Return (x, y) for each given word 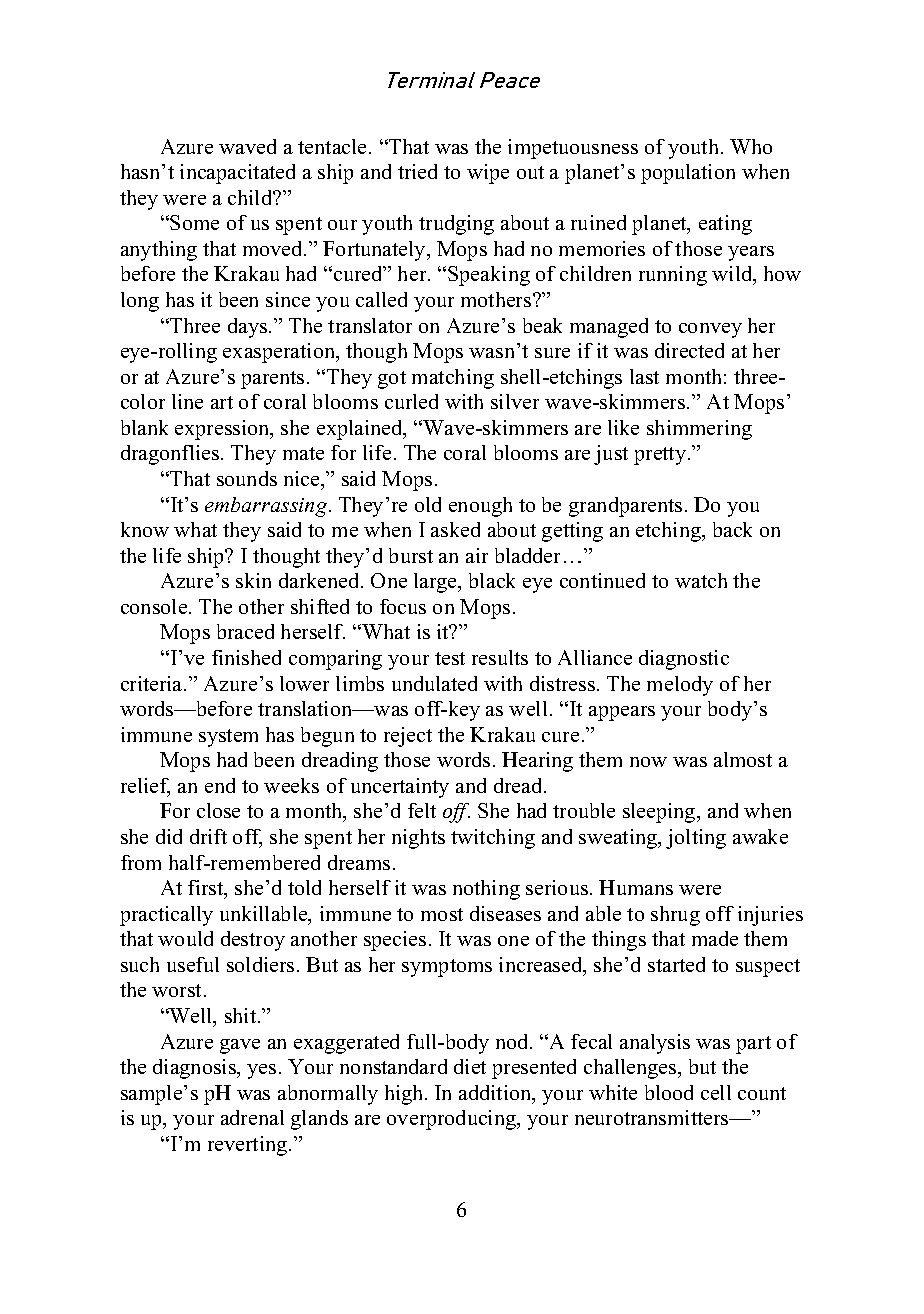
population (688, 174)
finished (246, 657)
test (450, 658)
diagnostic (684, 660)
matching (453, 379)
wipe (488, 174)
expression (223, 430)
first (207, 889)
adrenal (252, 1117)
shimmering (699, 430)
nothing (486, 890)
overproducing (452, 1120)
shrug (675, 916)
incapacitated (237, 174)
